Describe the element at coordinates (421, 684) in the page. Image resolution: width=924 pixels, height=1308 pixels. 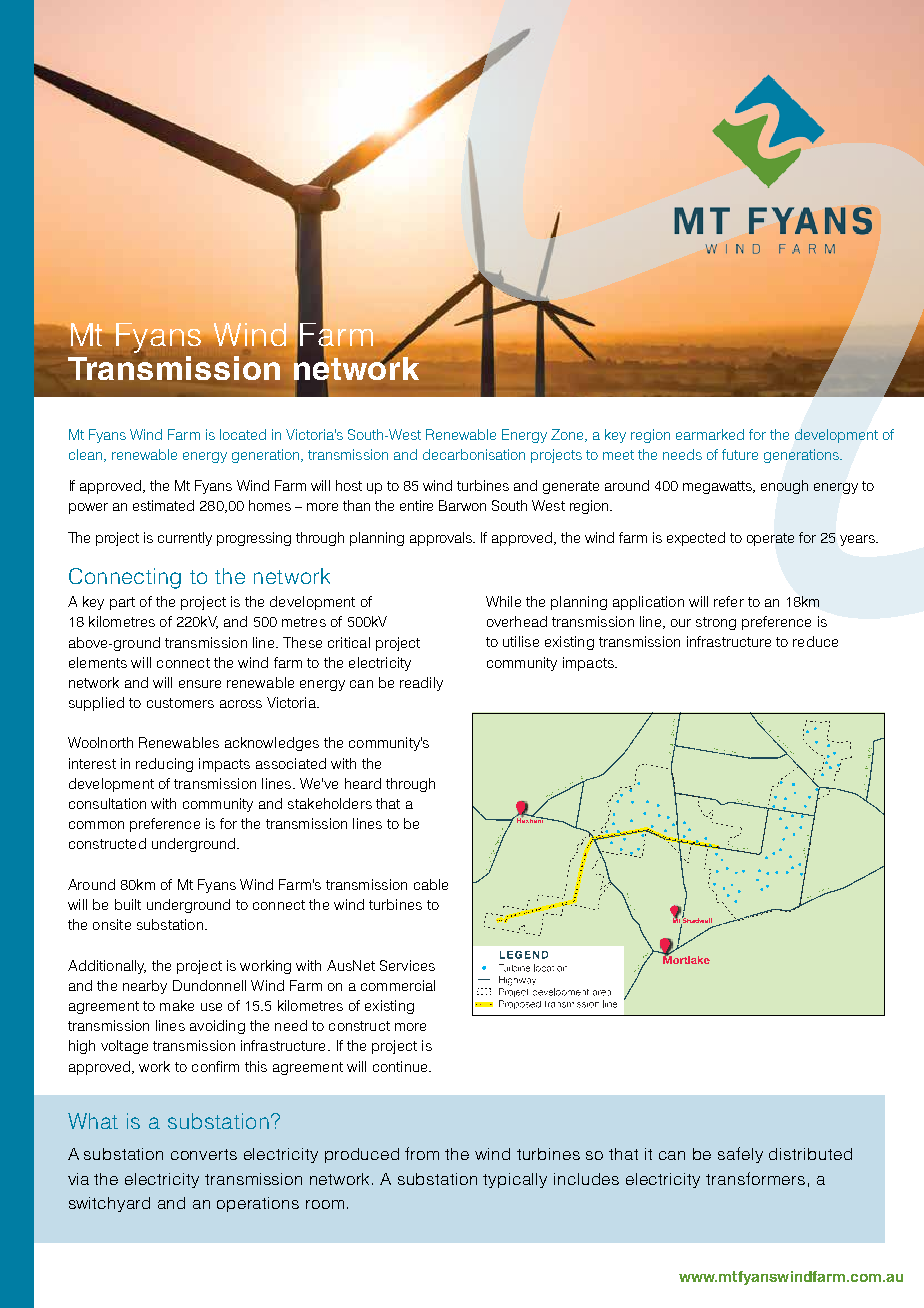
I see `readily` at that location.
